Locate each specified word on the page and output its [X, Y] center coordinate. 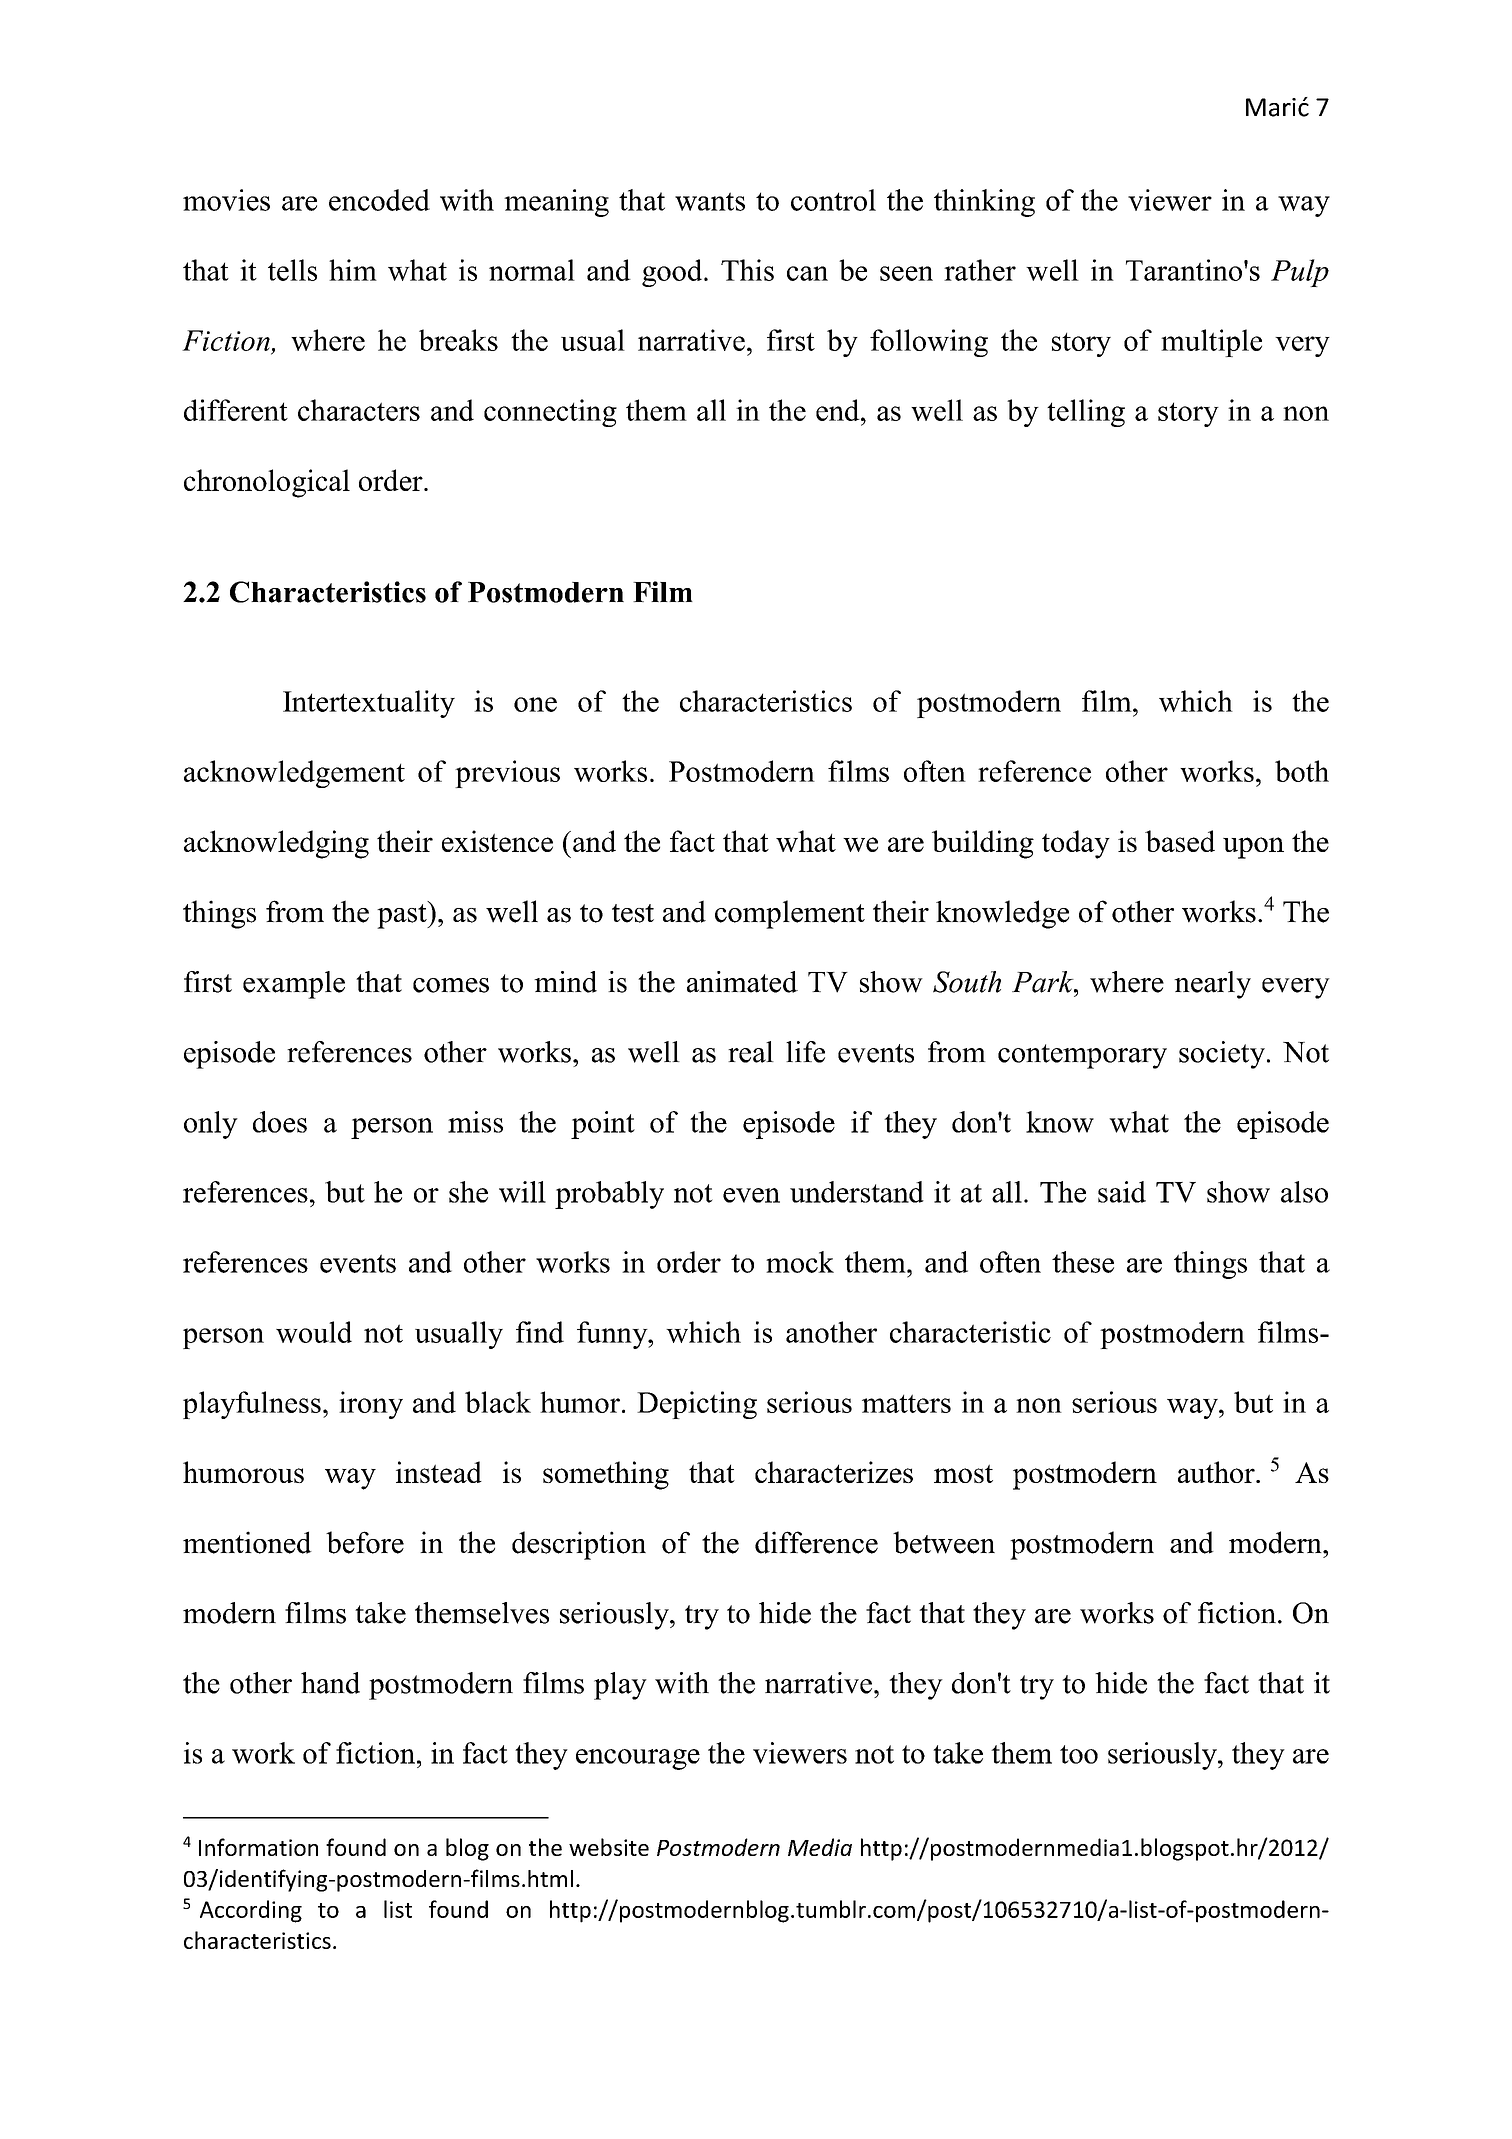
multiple [1211, 343]
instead [439, 1472]
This [747, 270]
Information [258, 1847]
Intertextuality [369, 704]
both [1302, 771]
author [1217, 1472]
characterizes [834, 1472]
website [609, 1847]
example [294, 985]
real [751, 1052]
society [1222, 1055]
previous [507, 774]
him [353, 270]
